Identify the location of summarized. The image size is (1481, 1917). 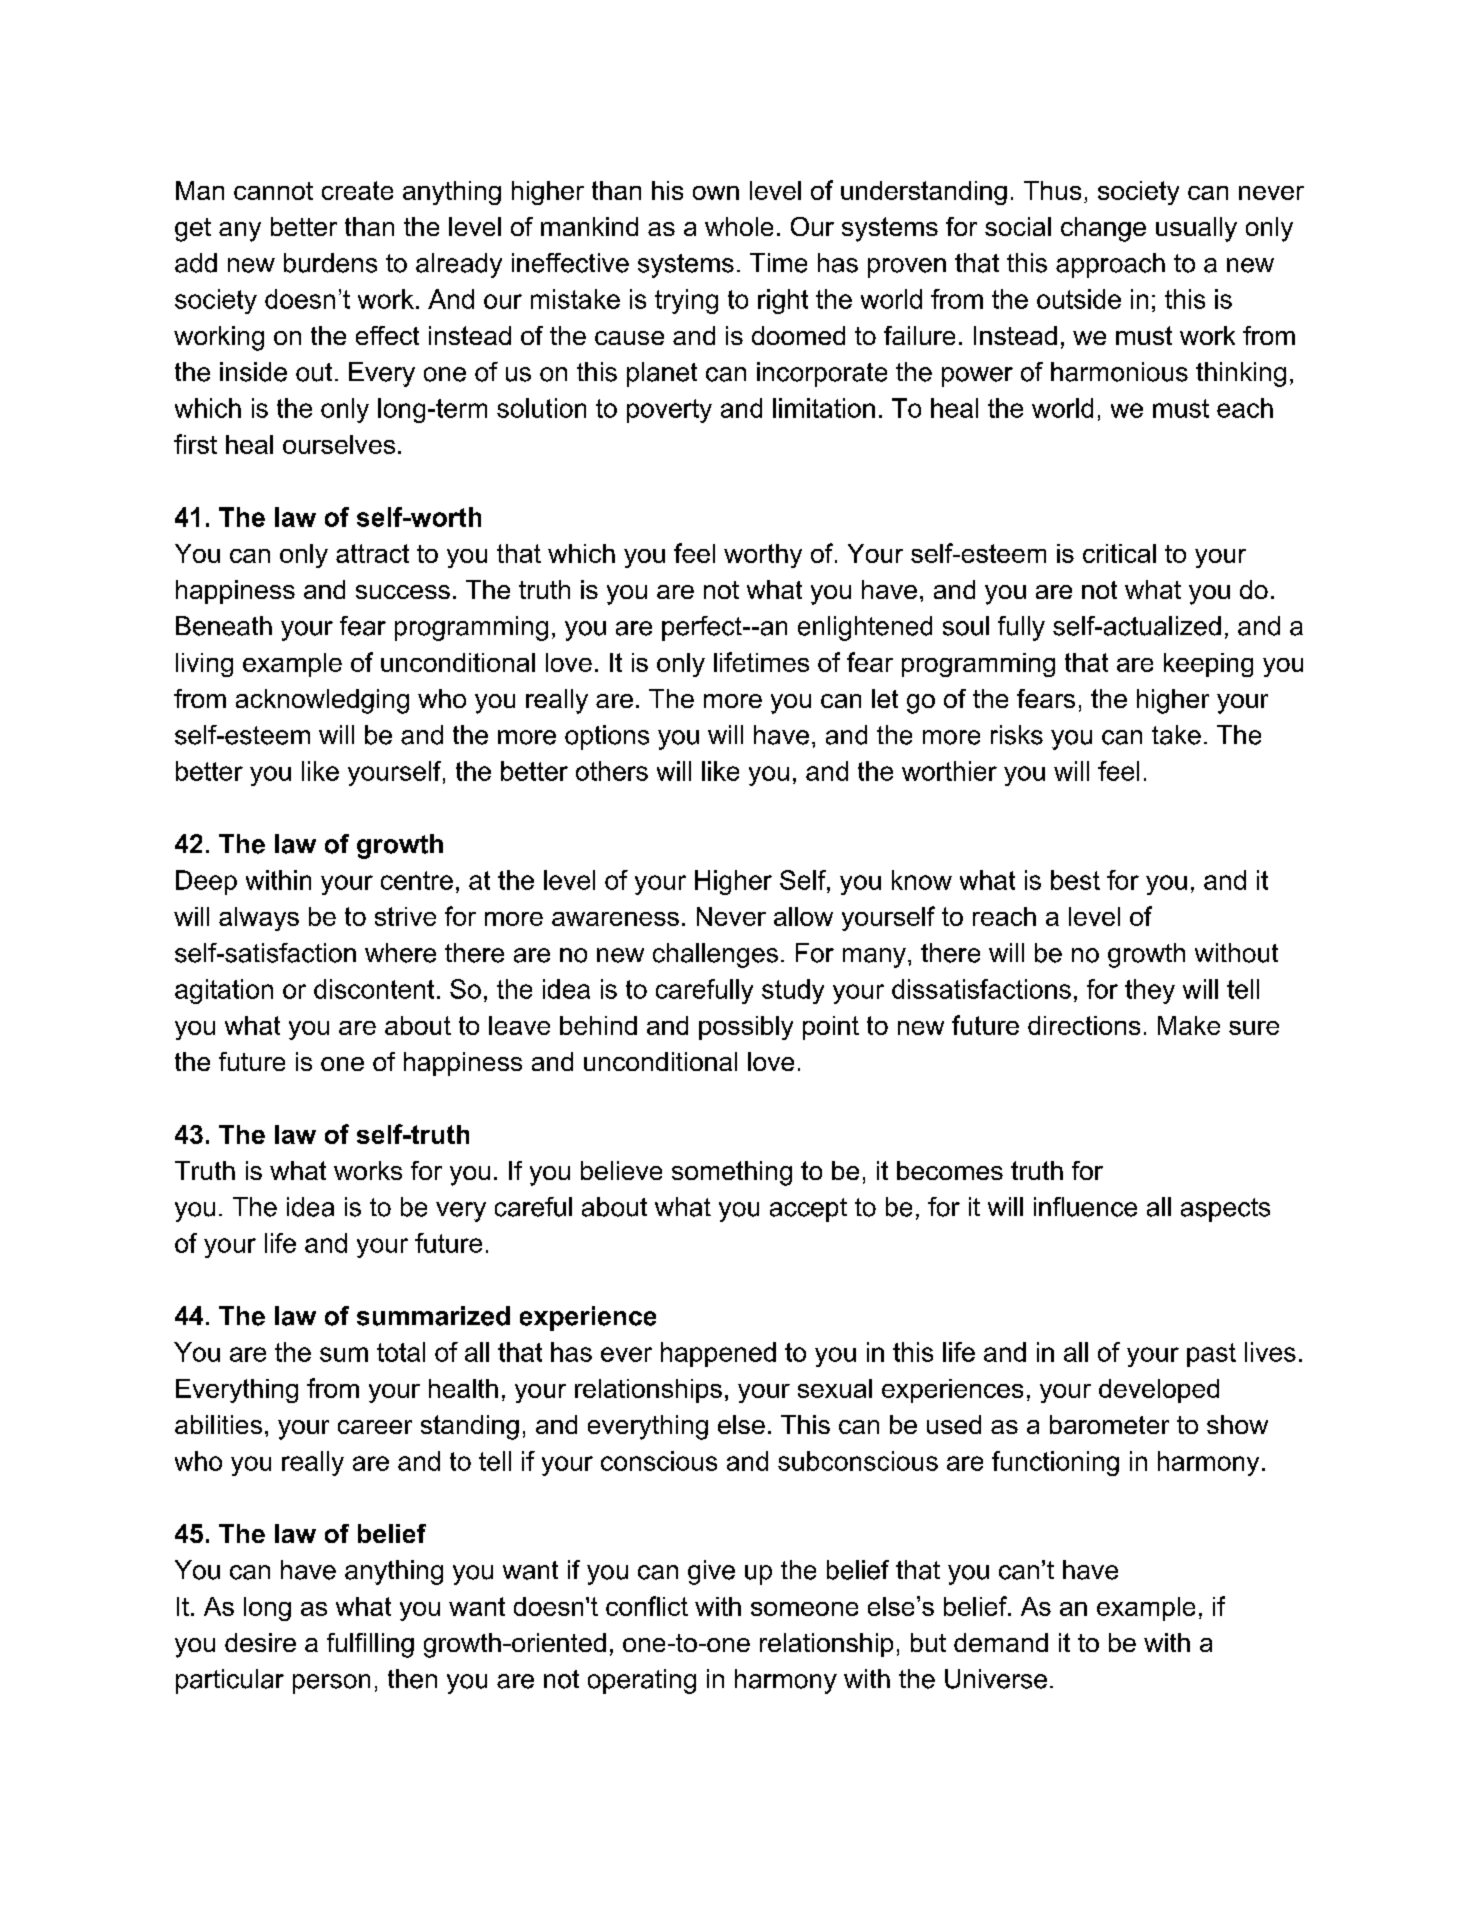
(433, 1316).
